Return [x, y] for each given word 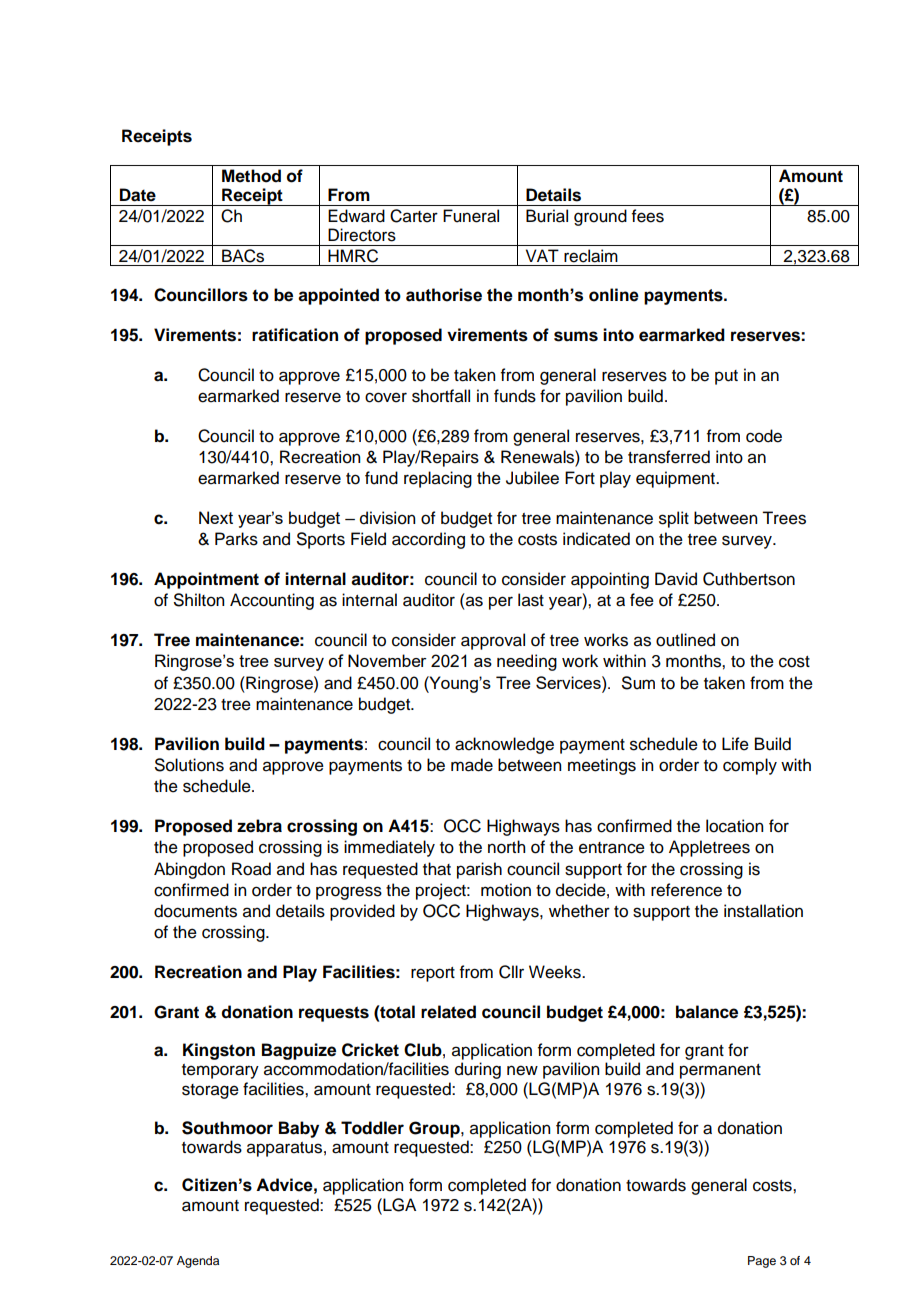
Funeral [471, 216]
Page [762, 1262]
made [472, 765]
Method [251, 176]
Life [735, 744]
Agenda [198, 1262]
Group [435, 1129]
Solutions [189, 765]
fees [648, 216]
